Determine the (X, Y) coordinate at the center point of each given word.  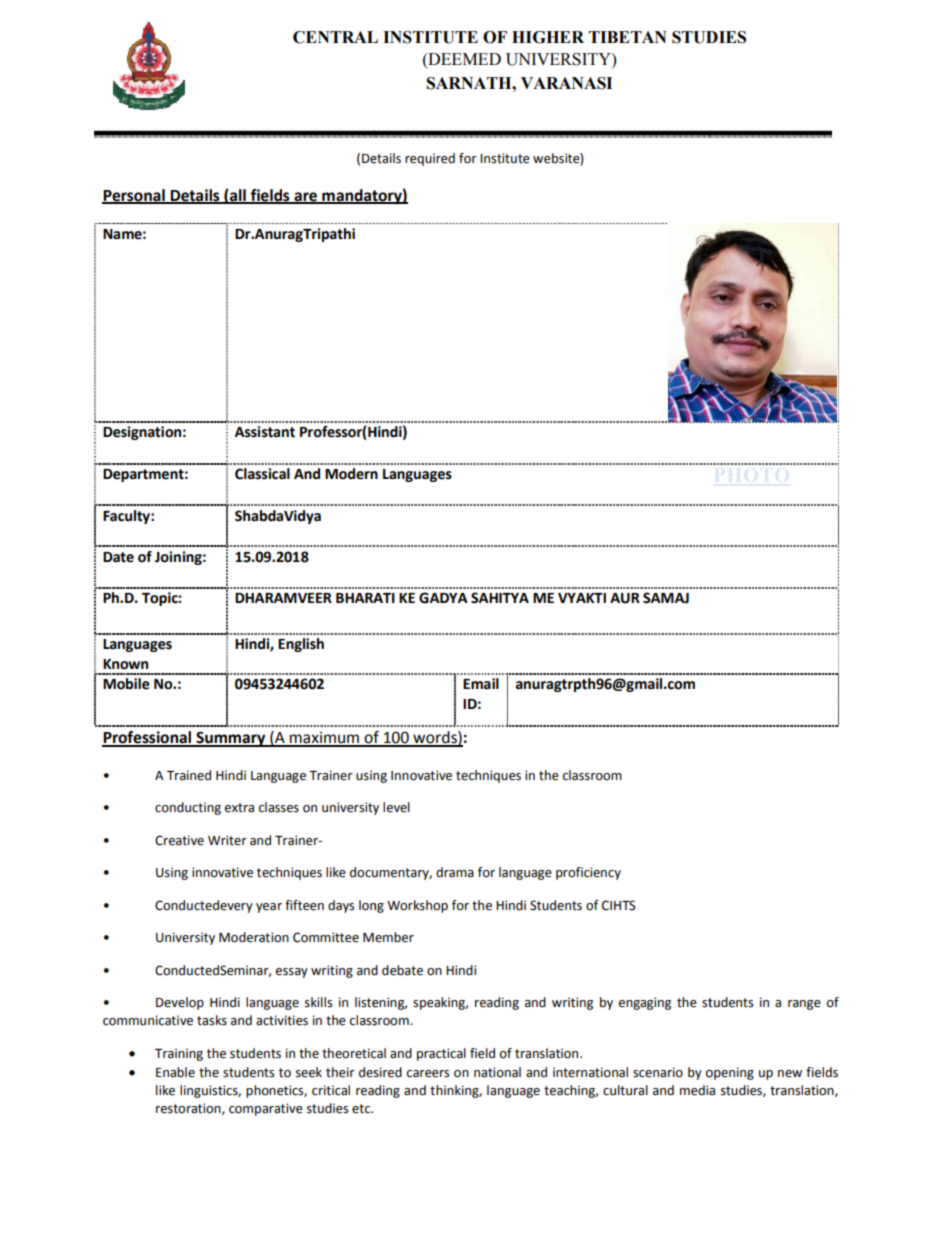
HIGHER (548, 37)
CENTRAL (335, 37)
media (697, 1090)
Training (179, 1054)
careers (428, 1074)
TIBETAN (628, 37)
